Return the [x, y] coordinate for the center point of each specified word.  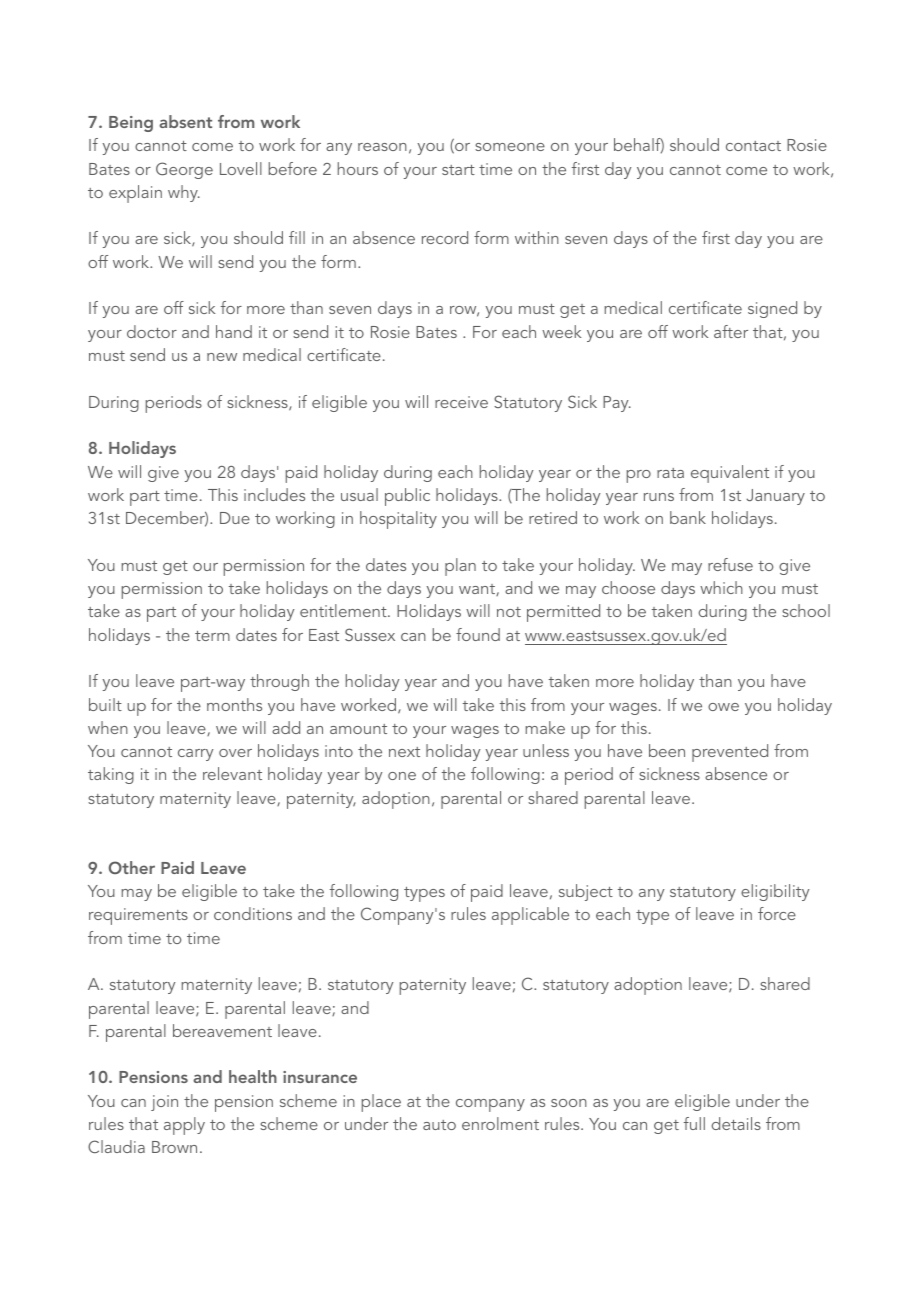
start [458, 170]
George [184, 170]
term [212, 636]
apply [184, 1126]
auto [439, 1125]
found [478, 634]
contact [753, 146]
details [736, 1123]
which [721, 587]
